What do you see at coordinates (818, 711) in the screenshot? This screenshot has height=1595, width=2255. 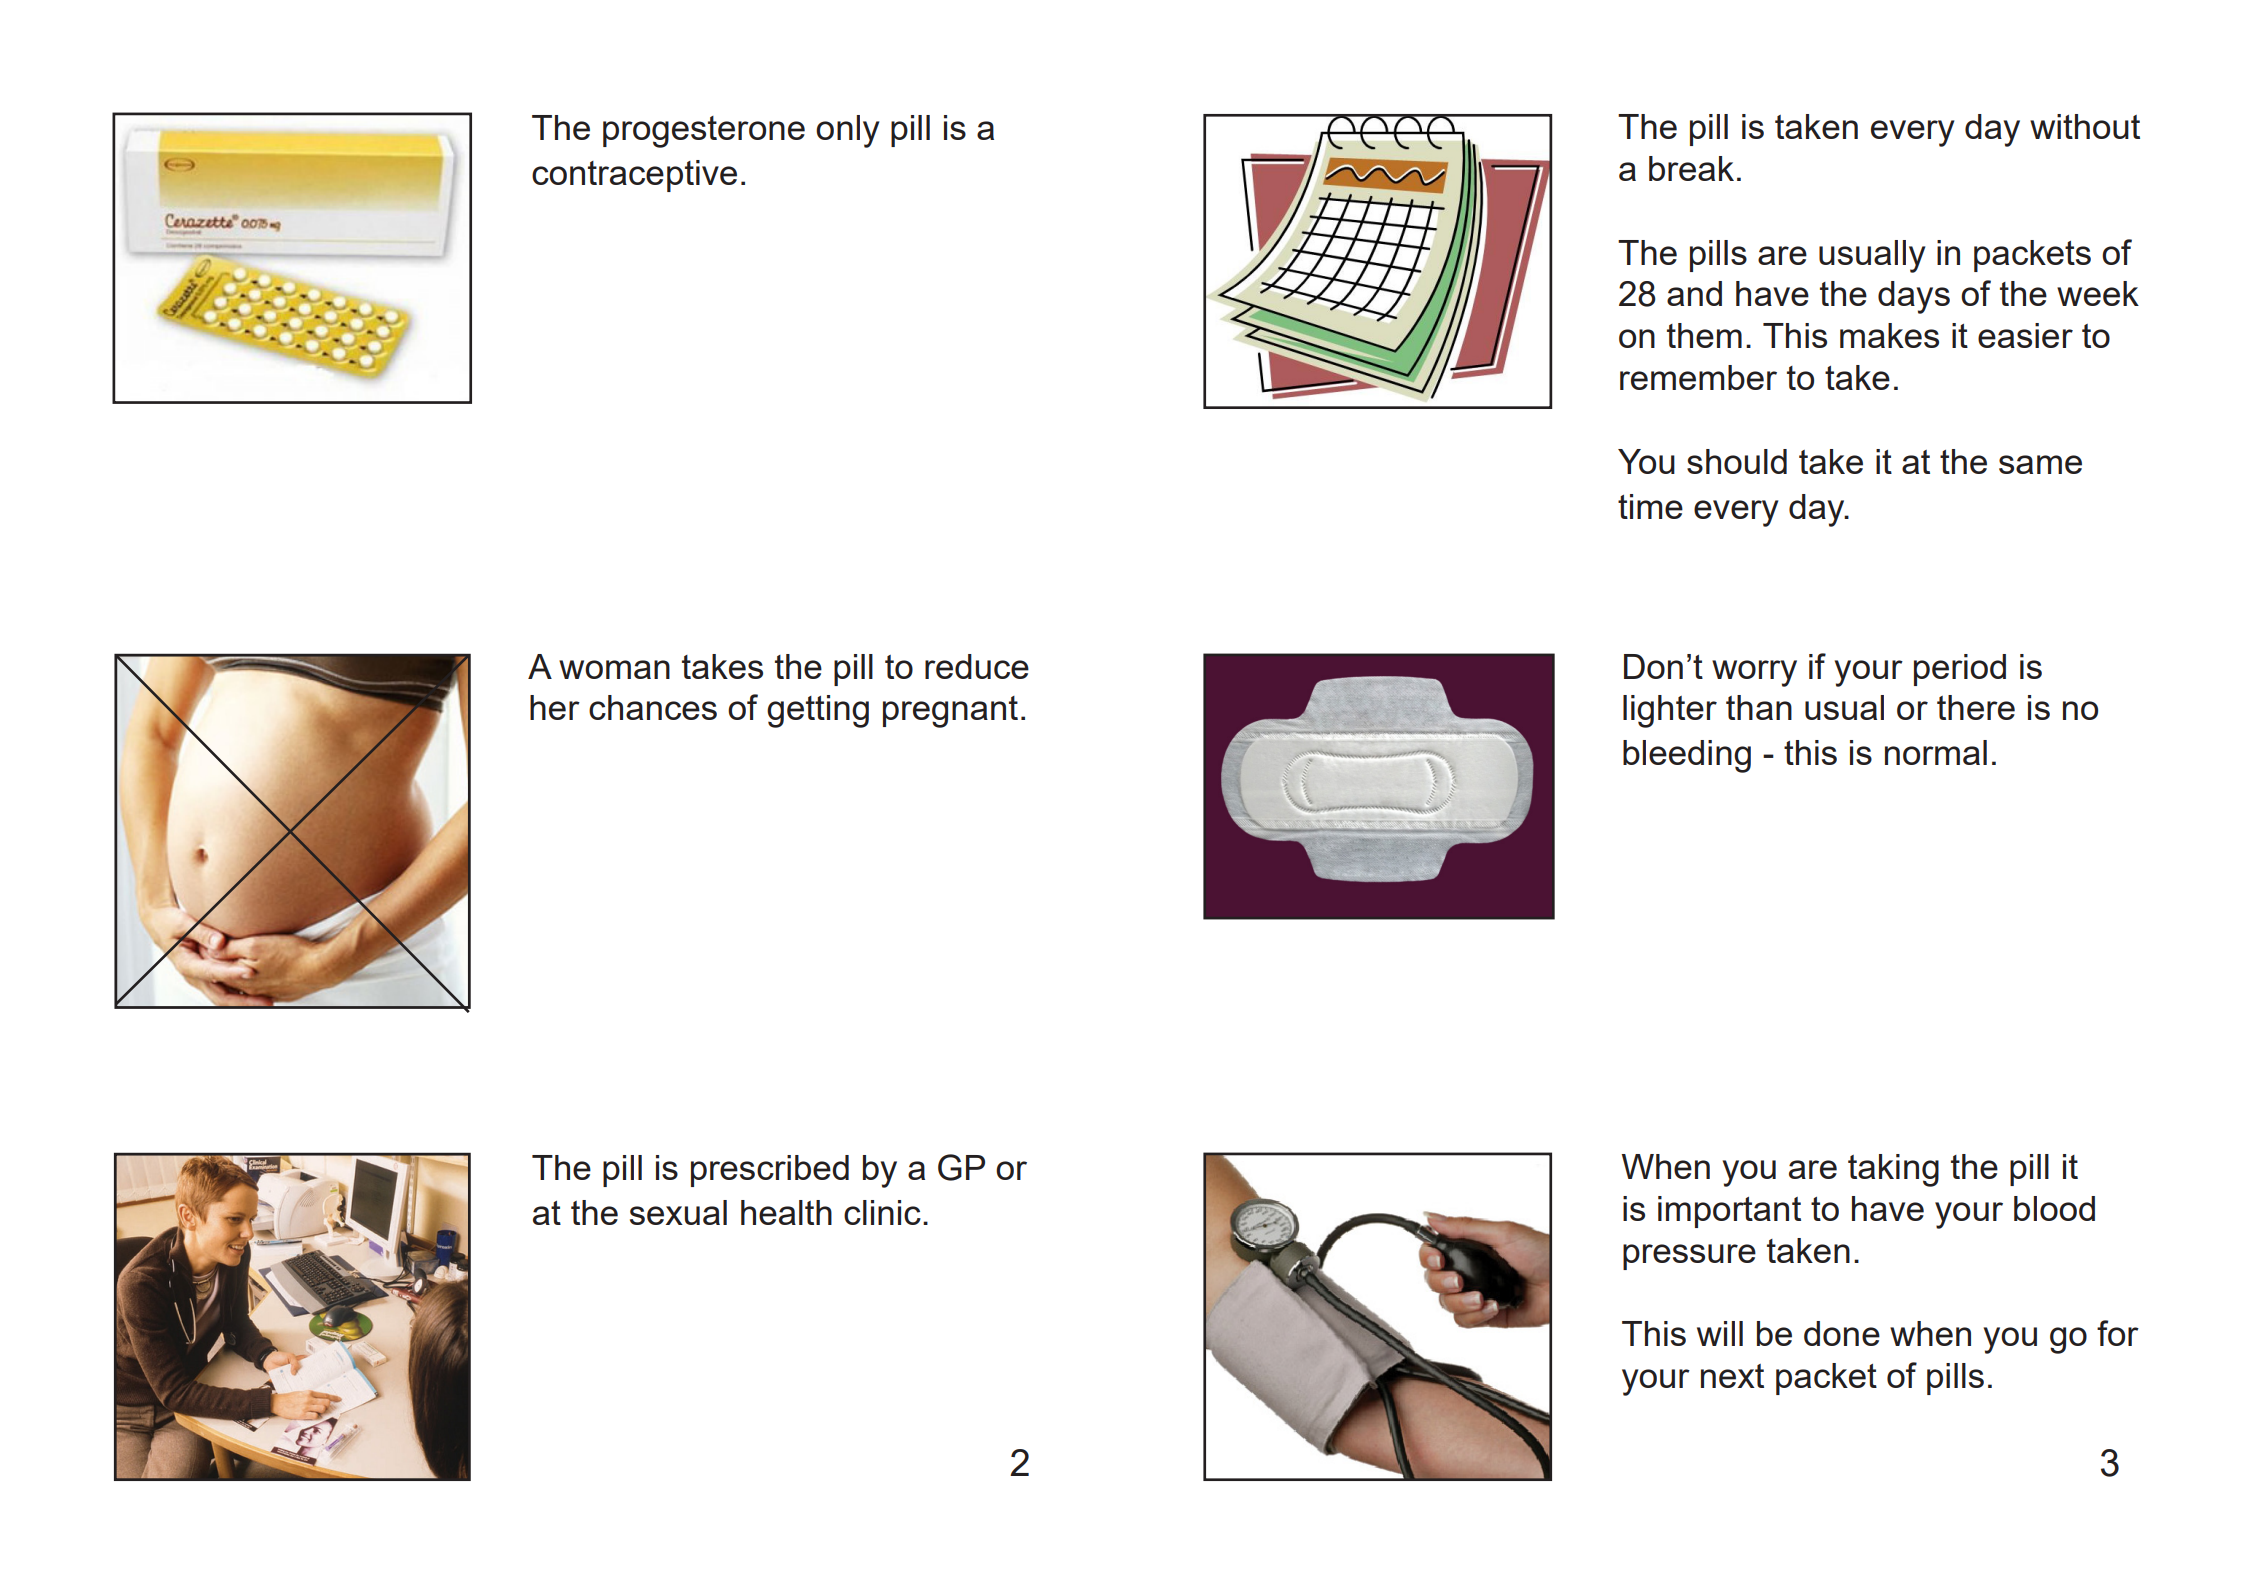 I see `getting` at bounding box center [818, 711].
